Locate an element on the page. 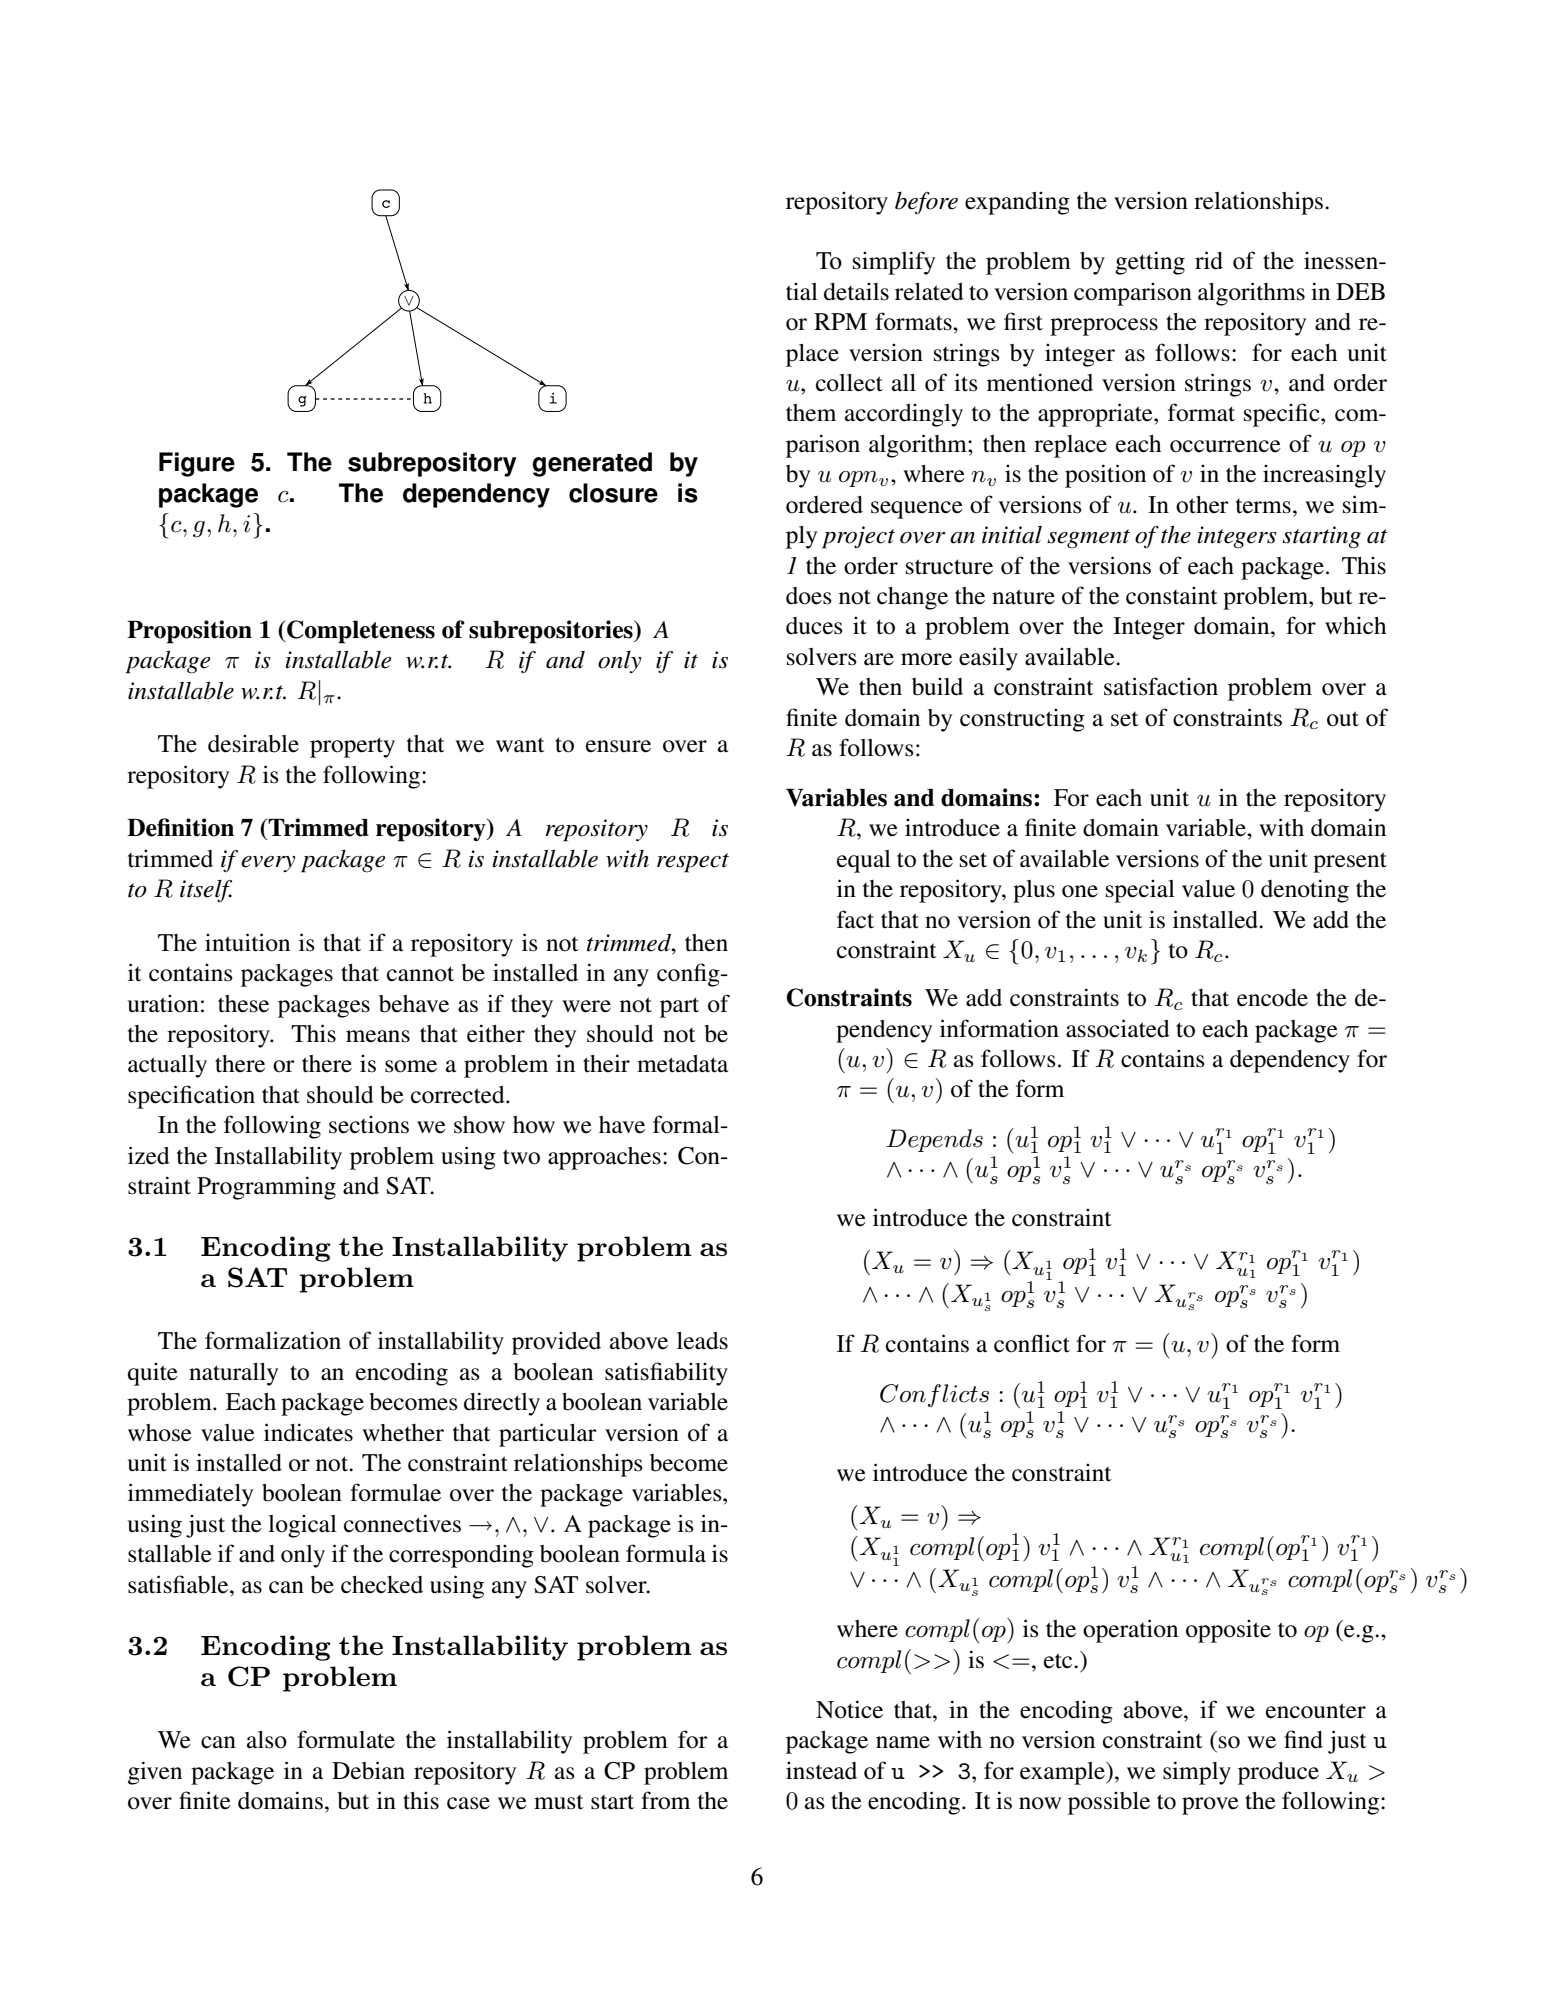 The height and width of the image is (2015, 1557). metadata is located at coordinates (682, 1064).
